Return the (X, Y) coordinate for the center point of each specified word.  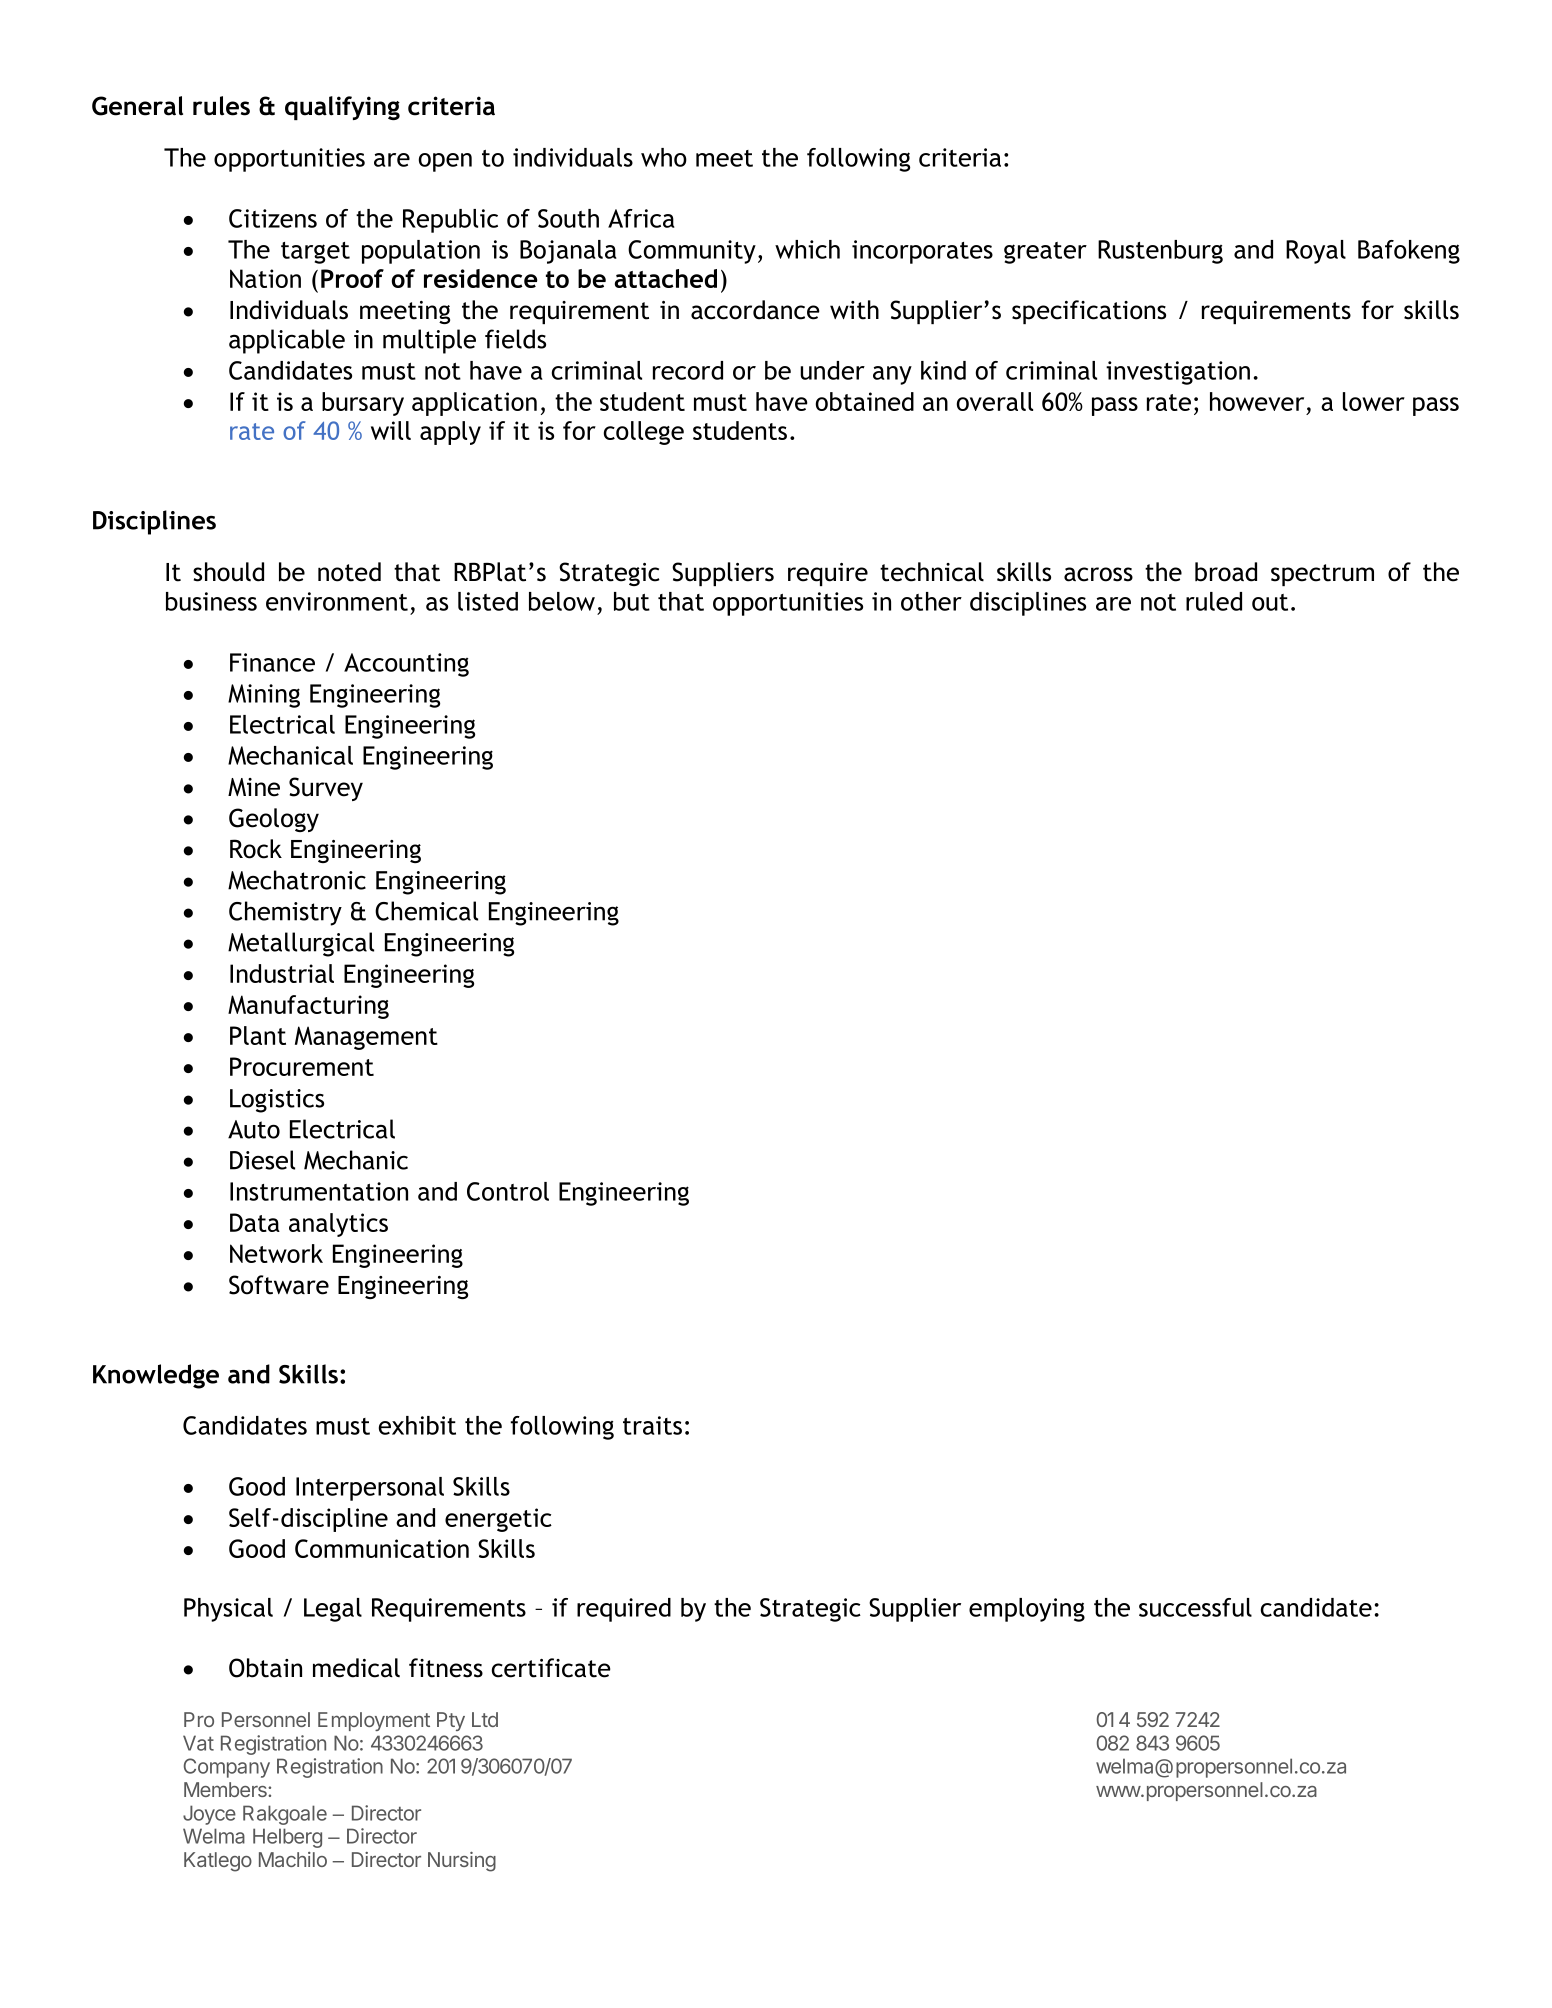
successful (1195, 1607)
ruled (1214, 601)
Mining (264, 696)
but (632, 601)
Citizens (273, 218)
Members (226, 1789)
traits (652, 1425)
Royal (1316, 252)
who (664, 157)
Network (276, 1253)
